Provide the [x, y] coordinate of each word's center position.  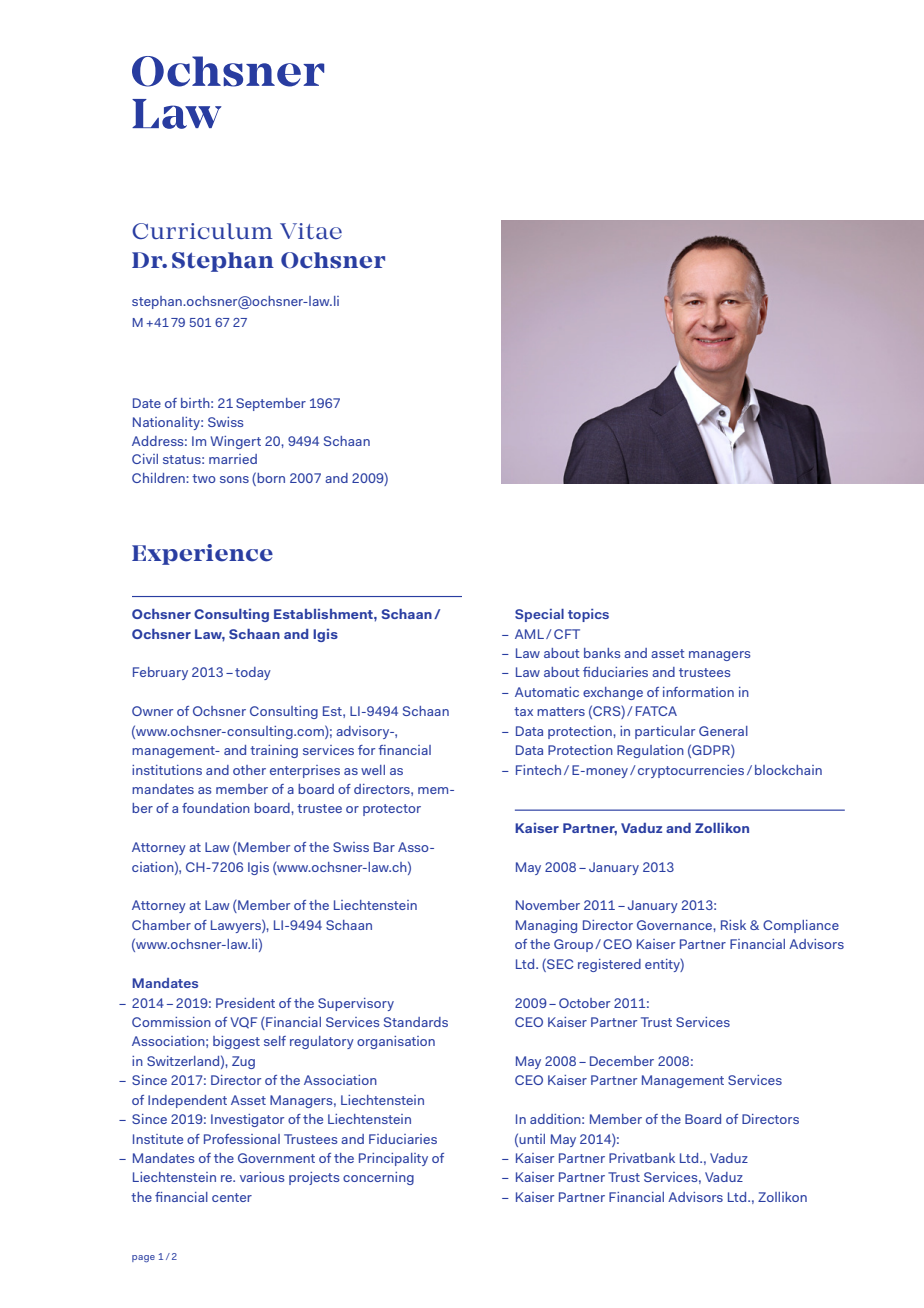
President [245, 1003]
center [232, 1197]
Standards [416, 1022]
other [249, 770]
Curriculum [202, 231]
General [723, 731]
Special [539, 615]
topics [588, 615]
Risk [733, 925]
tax [523, 711]
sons [234, 479]
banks [602, 653]
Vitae [311, 231]
